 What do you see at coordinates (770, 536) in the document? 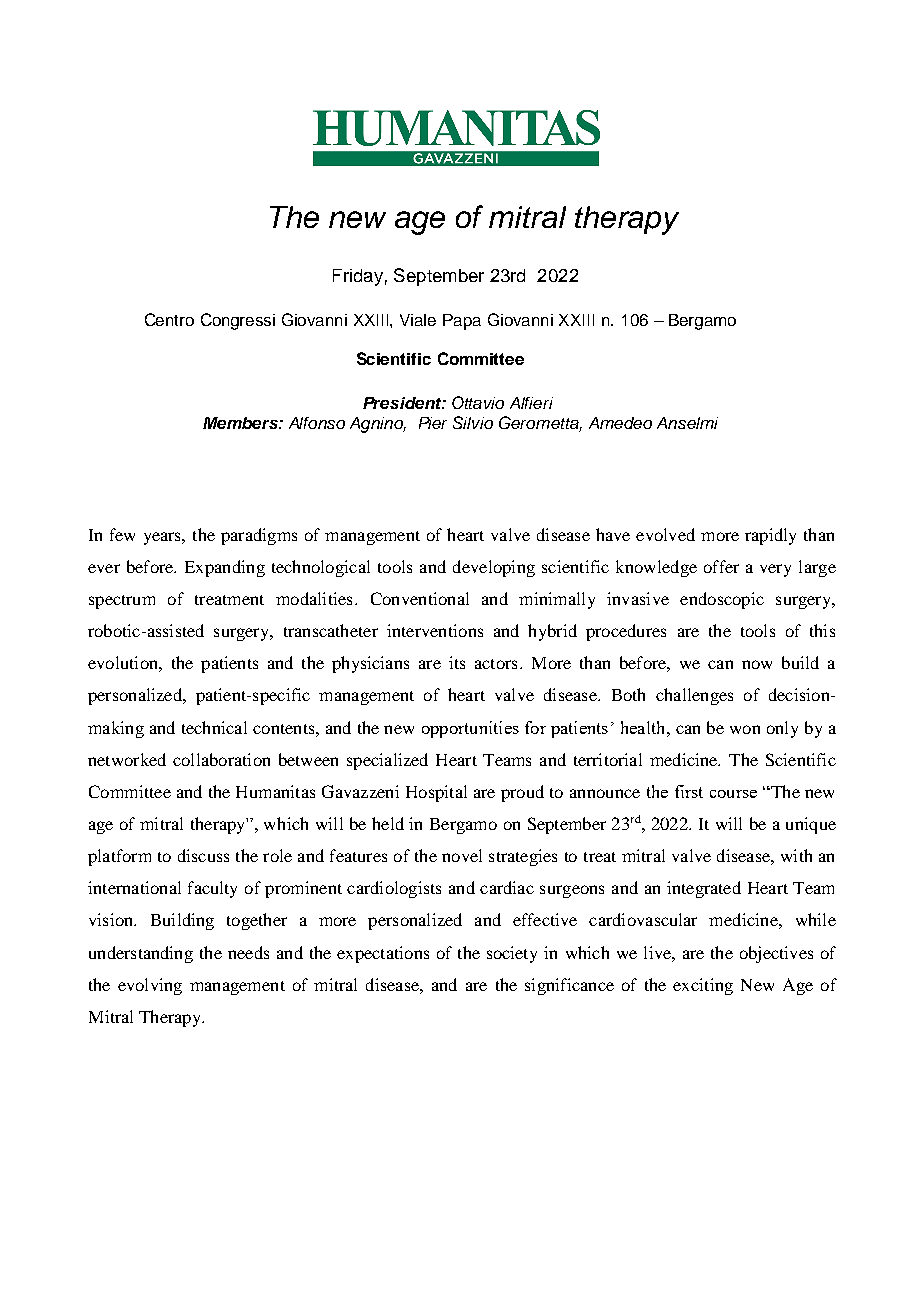
I see `rapidly` at bounding box center [770, 536].
